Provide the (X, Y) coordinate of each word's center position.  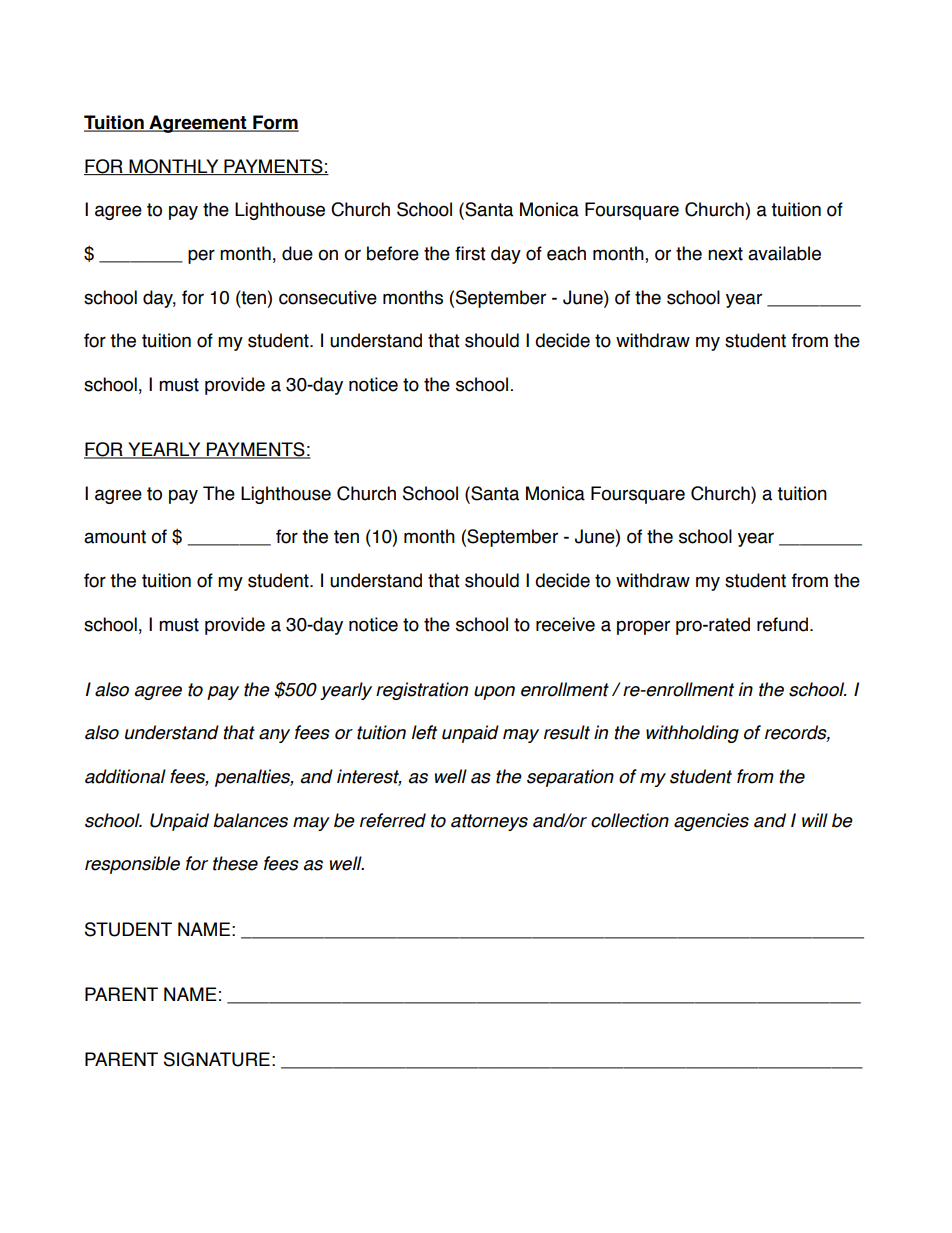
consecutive (328, 297)
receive (565, 624)
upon (494, 693)
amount (115, 537)
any (274, 736)
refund (784, 624)
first (470, 253)
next (725, 254)
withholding (692, 734)
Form (275, 123)
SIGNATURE (217, 1059)
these (235, 863)
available (784, 253)
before (393, 253)
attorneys (489, 822)
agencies (711, 822)
